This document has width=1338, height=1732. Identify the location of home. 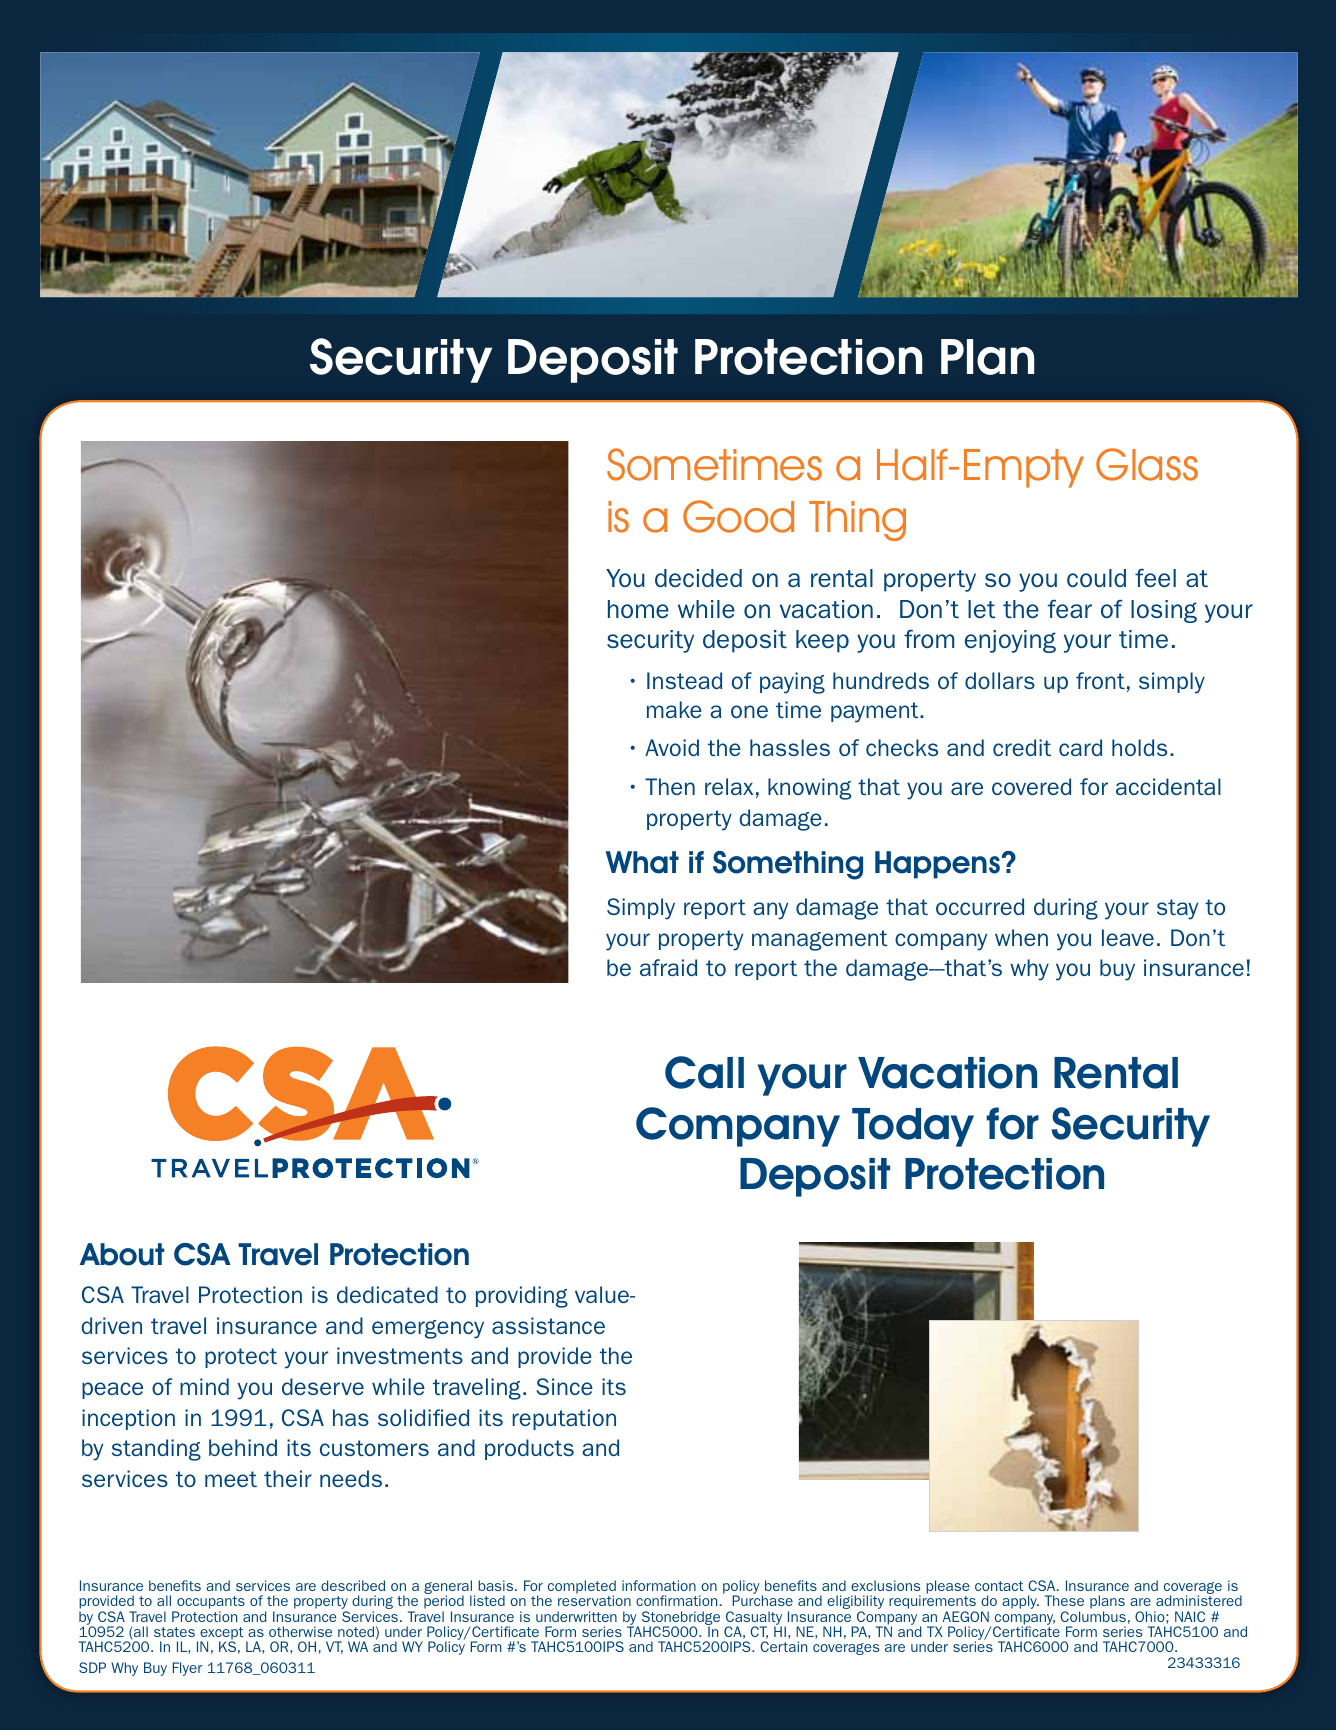
(638, 609).
